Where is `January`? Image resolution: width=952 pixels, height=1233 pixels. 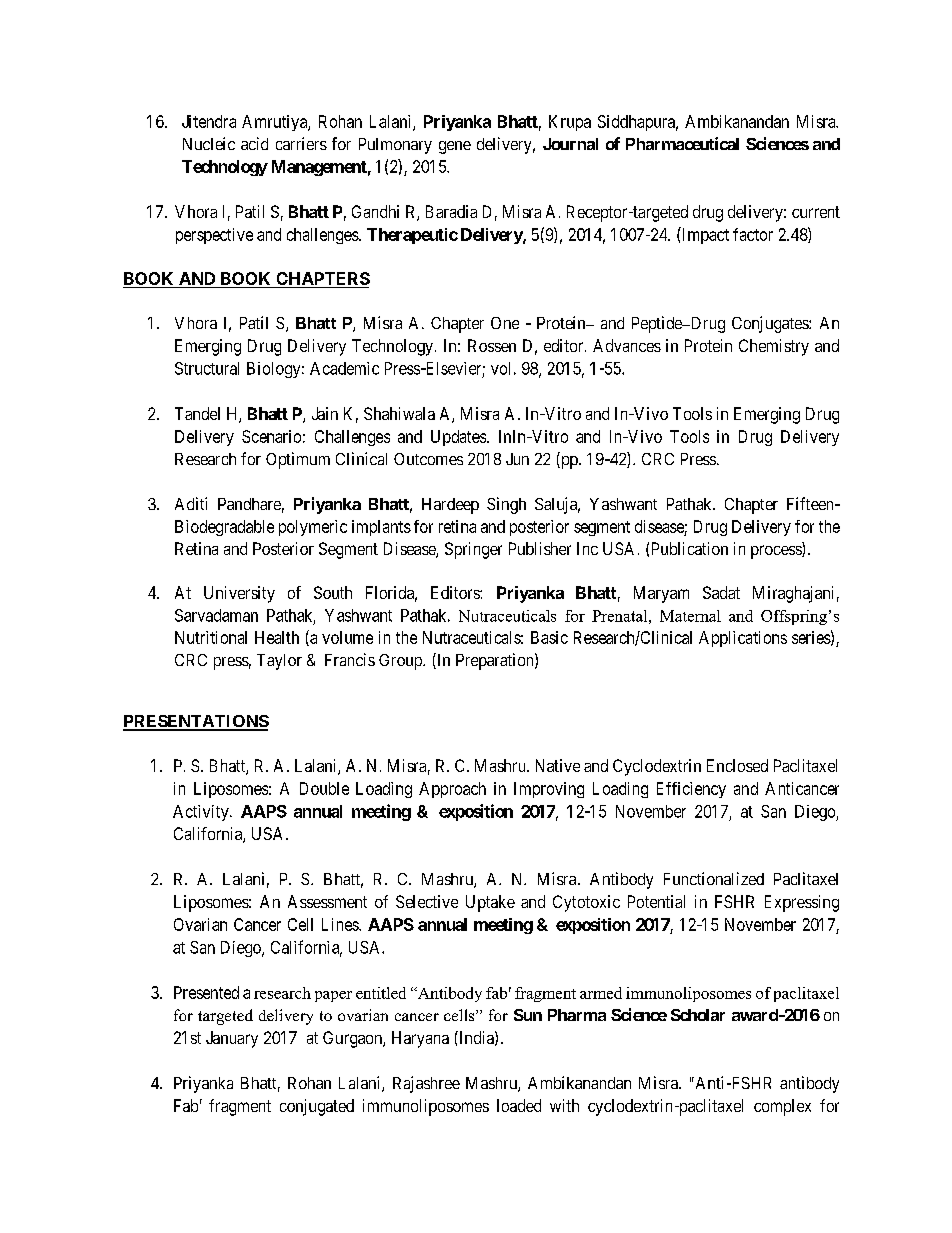
January is located at coordinates (232, 1039).
